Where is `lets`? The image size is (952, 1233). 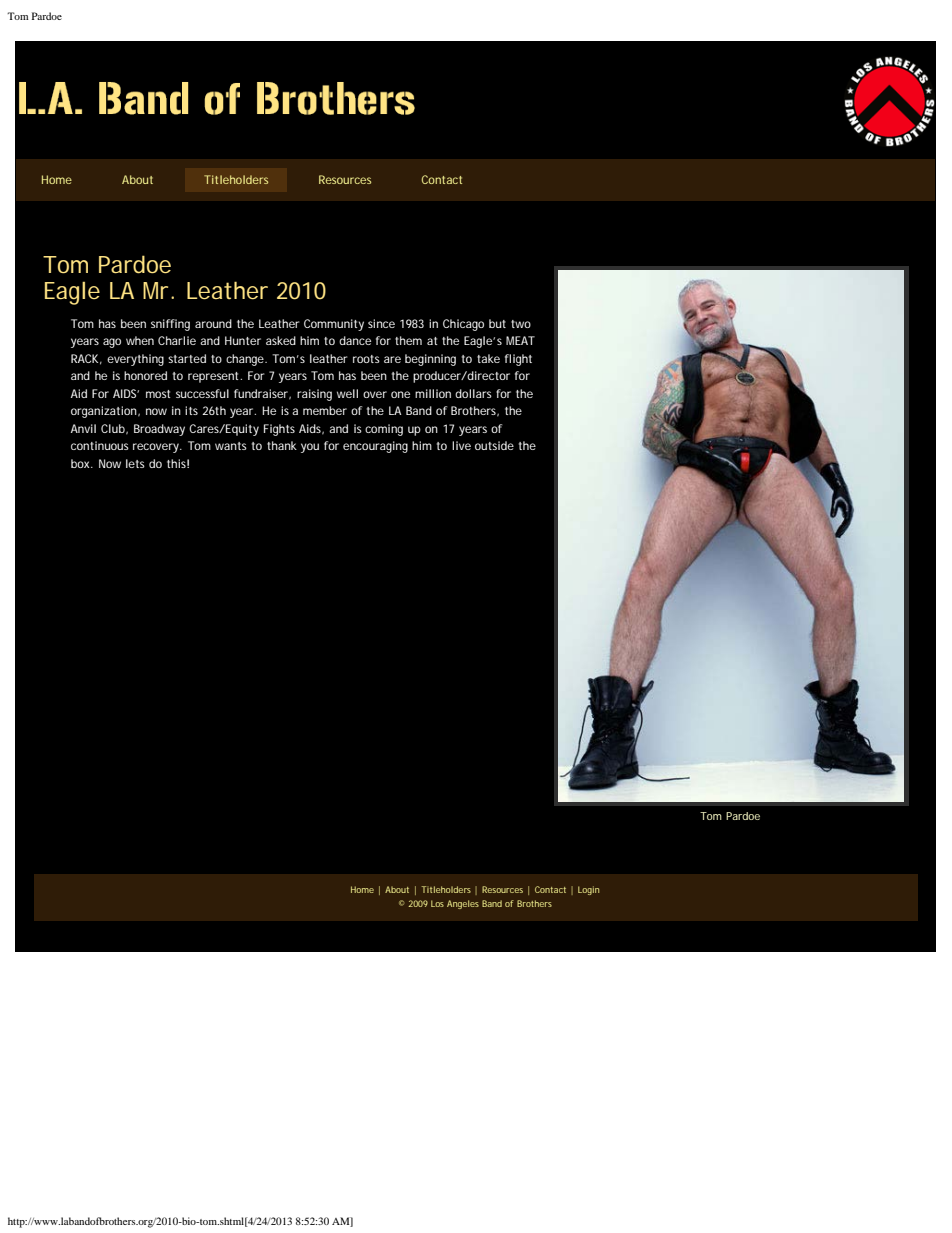 lets is located at coordinates (135, 463).
